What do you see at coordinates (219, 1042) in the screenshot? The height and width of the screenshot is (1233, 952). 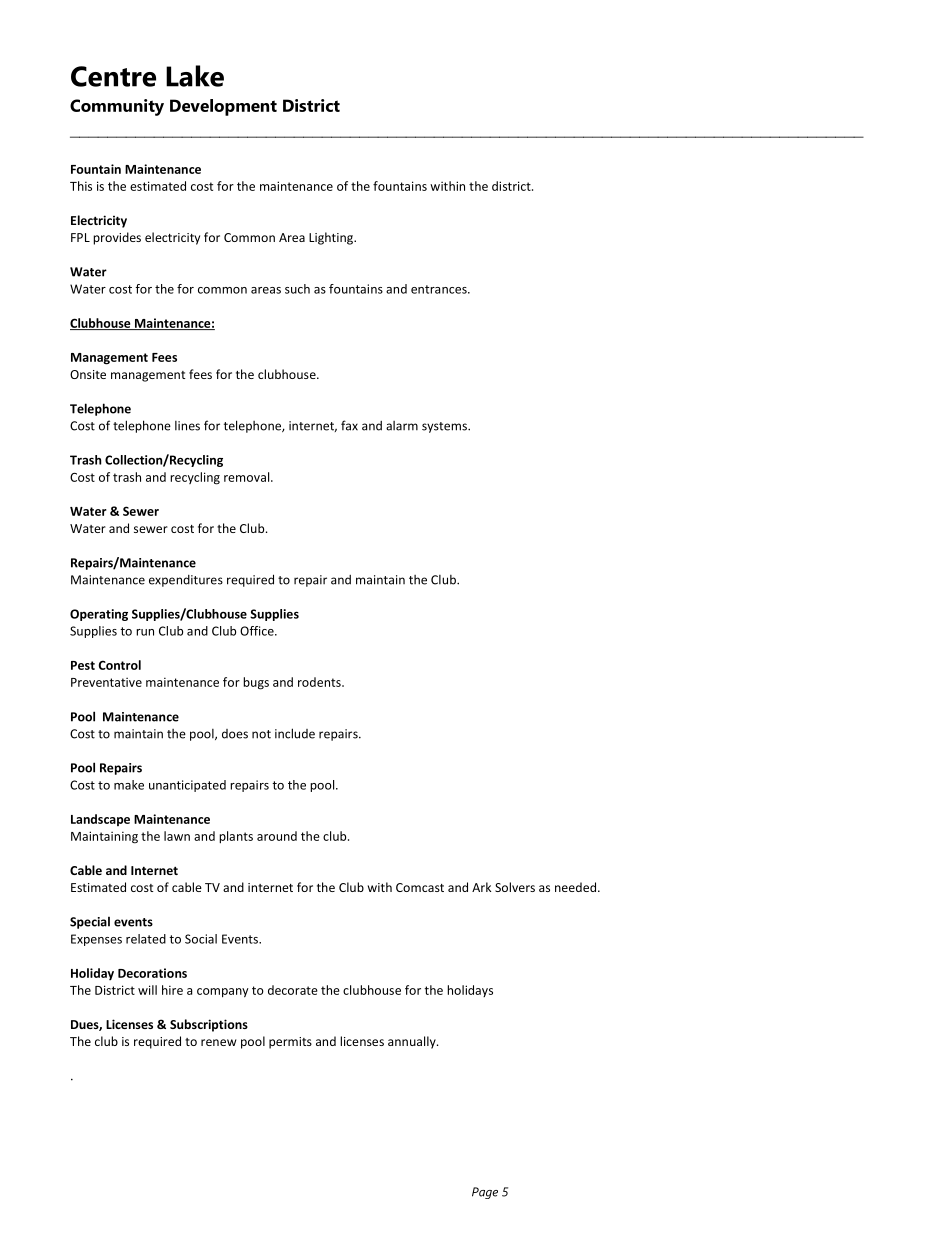 I see `renew` at bounding box center [219, 1042].
